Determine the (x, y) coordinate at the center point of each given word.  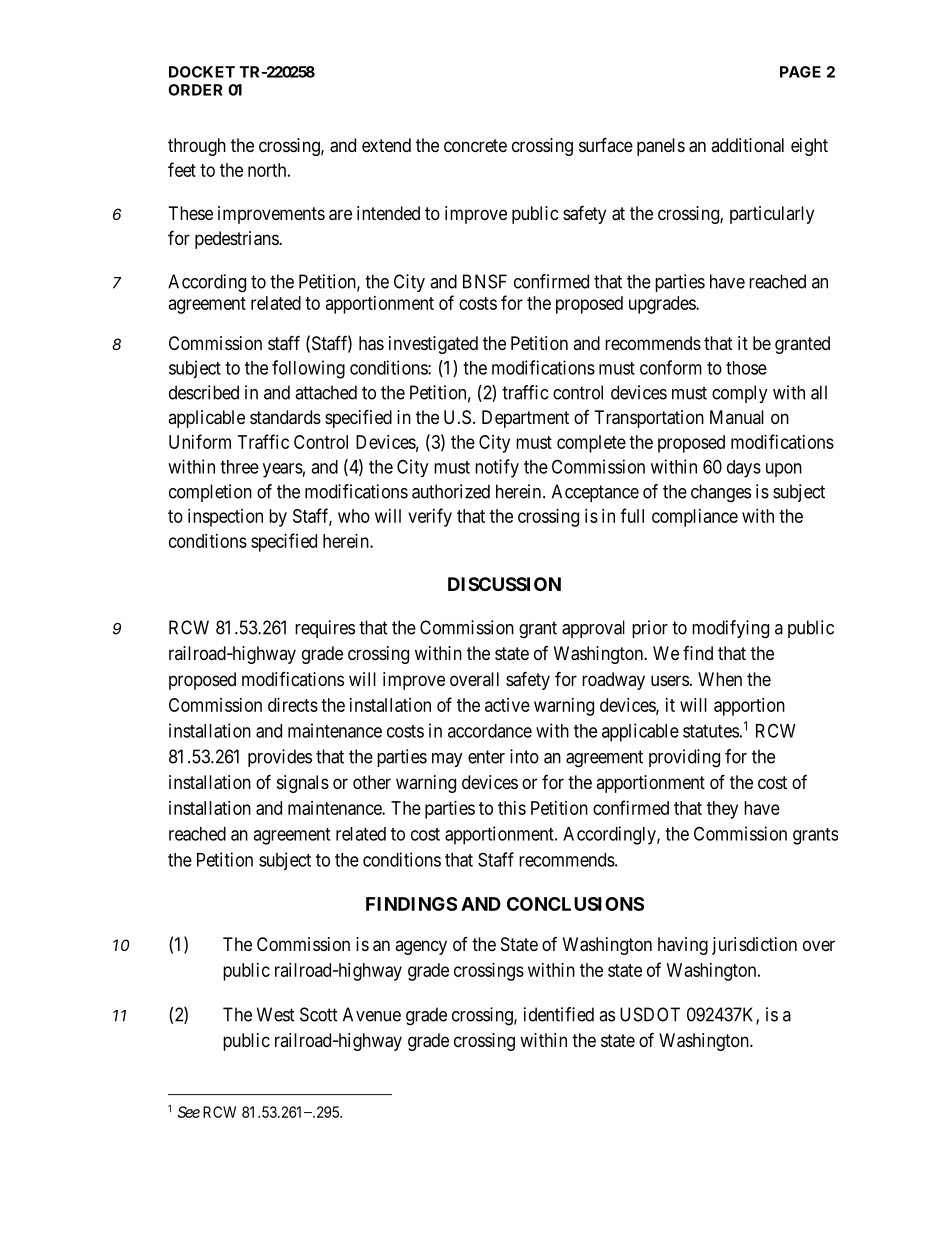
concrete (475, 145)
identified (559, 1014)
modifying (730, 629)
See (188, 1112)
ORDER (195, 90)
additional (747, 145)
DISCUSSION (504, 584)
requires (325, 629)
